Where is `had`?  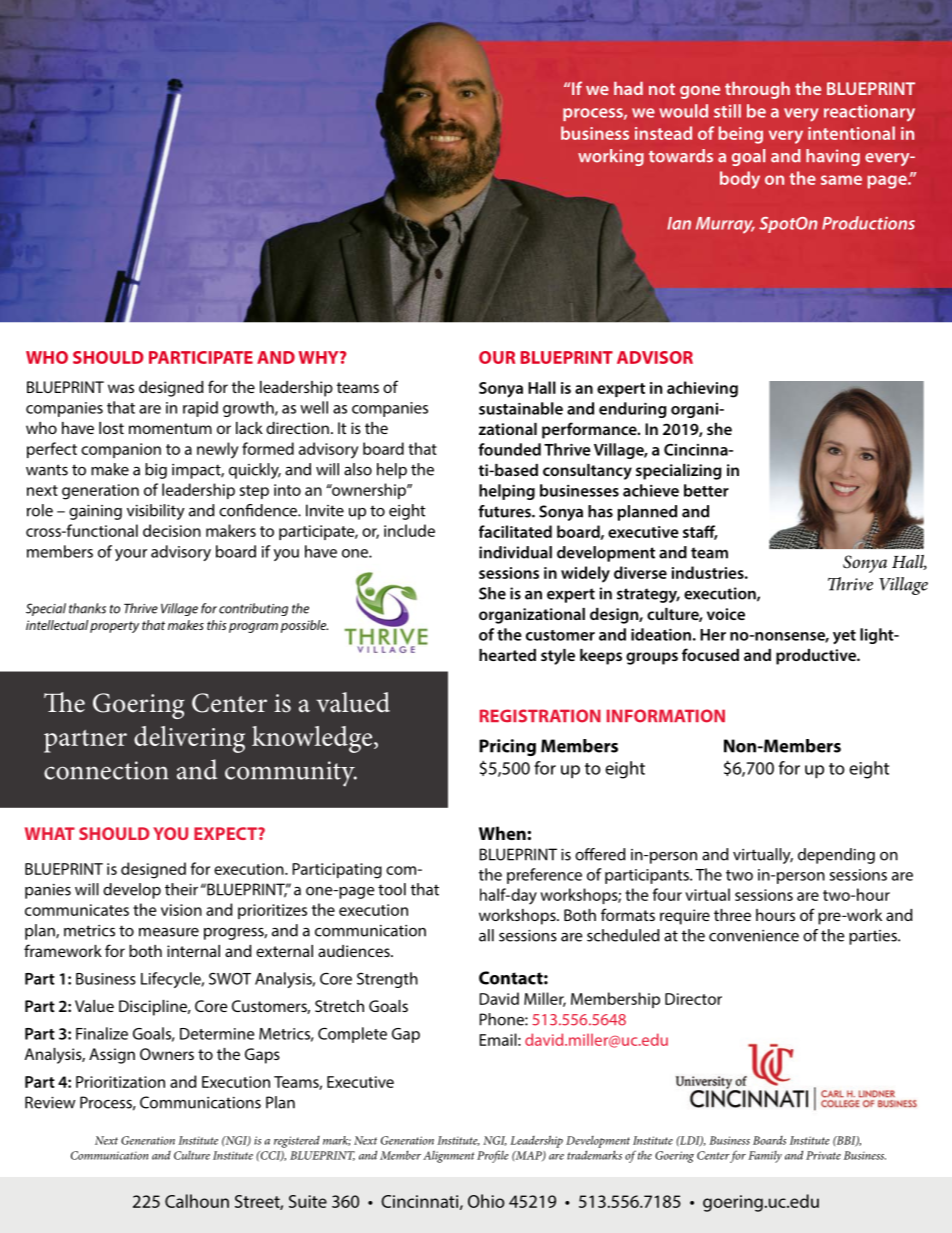
had is located at coordinates (628, 88).
